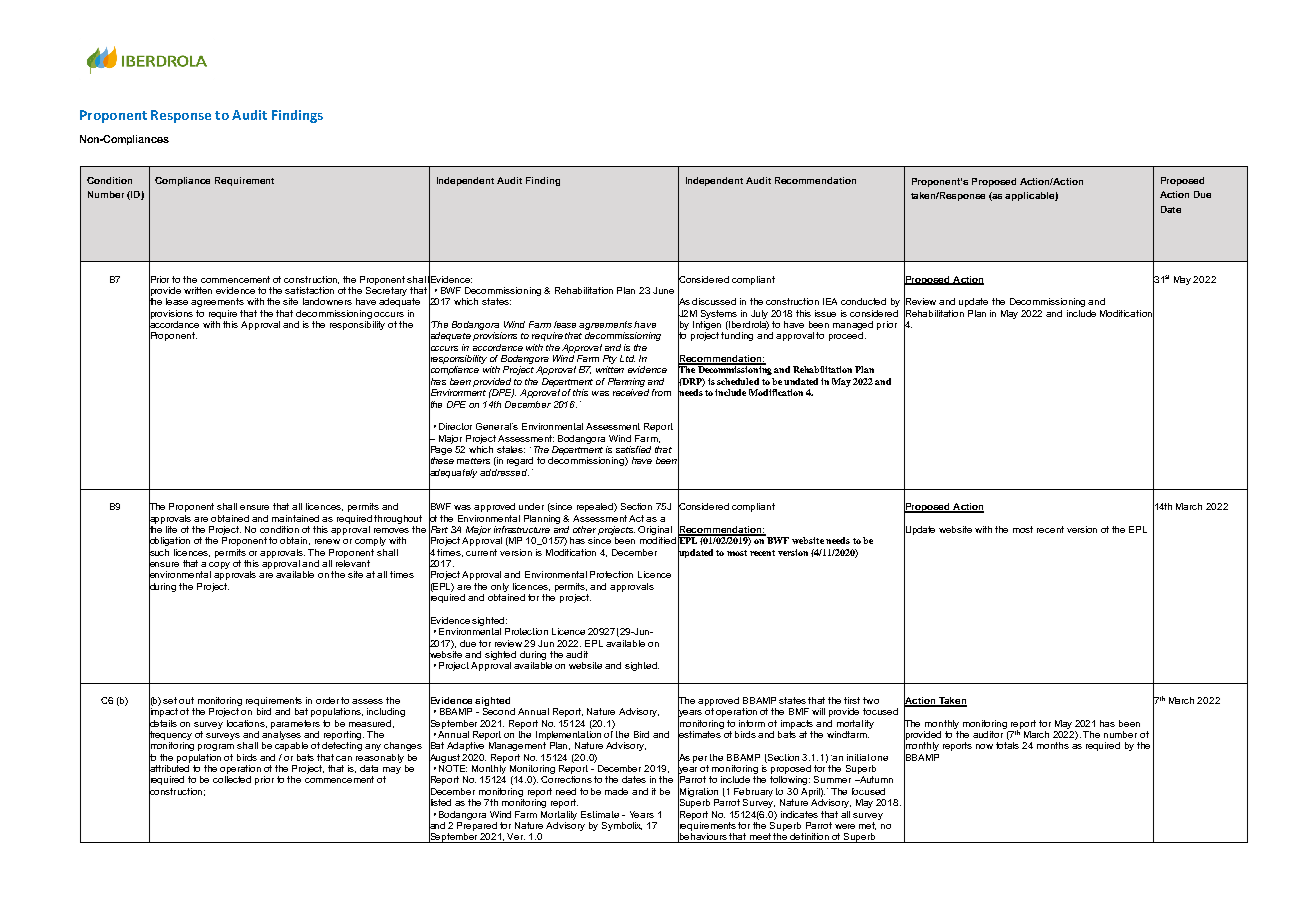 This screenshot has width=1308, height=924. Describe the element at coordinates (616, 791) in the screenshot. I see `made` at that location.
